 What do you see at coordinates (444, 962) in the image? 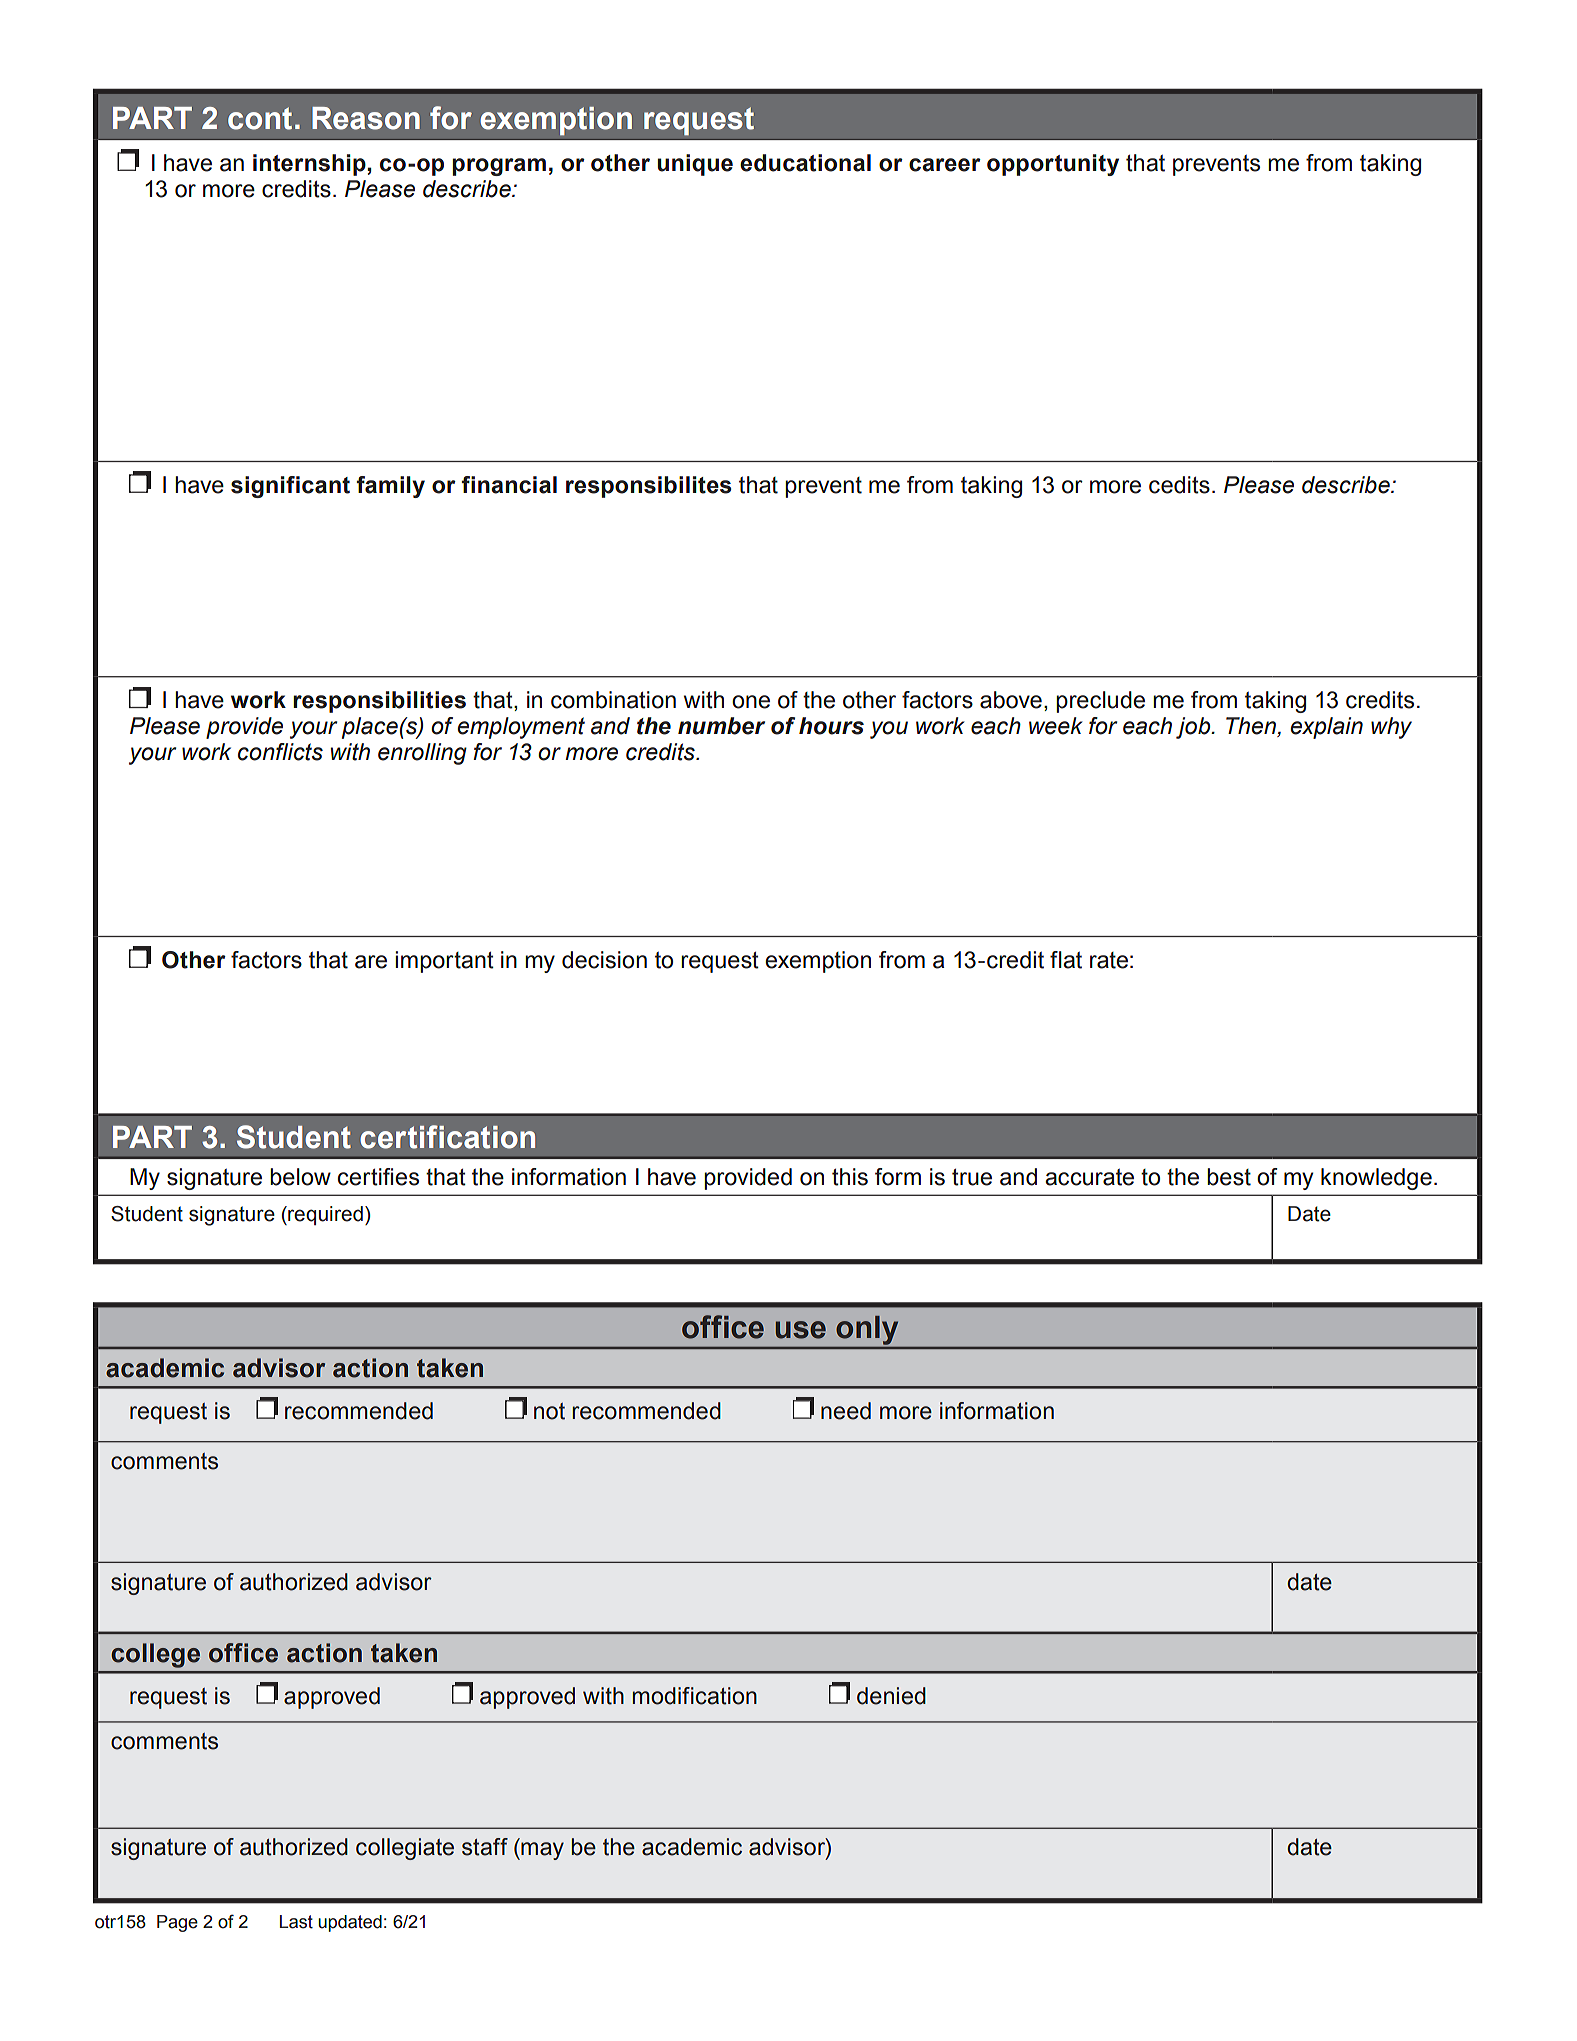
I see `important` at bounding box center [444, 962].
